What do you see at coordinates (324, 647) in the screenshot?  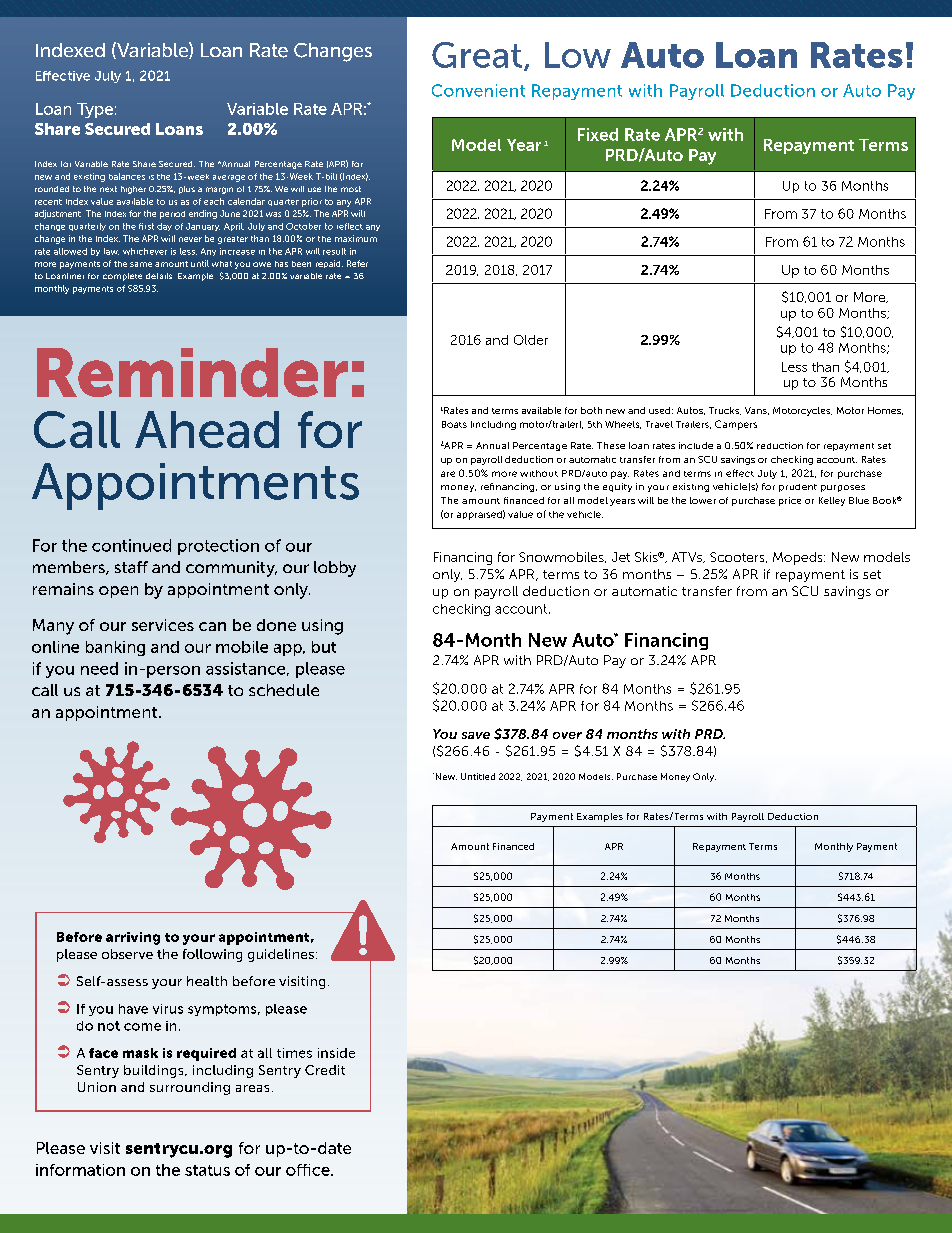 I see `but` at bounding box center [324, 647].
